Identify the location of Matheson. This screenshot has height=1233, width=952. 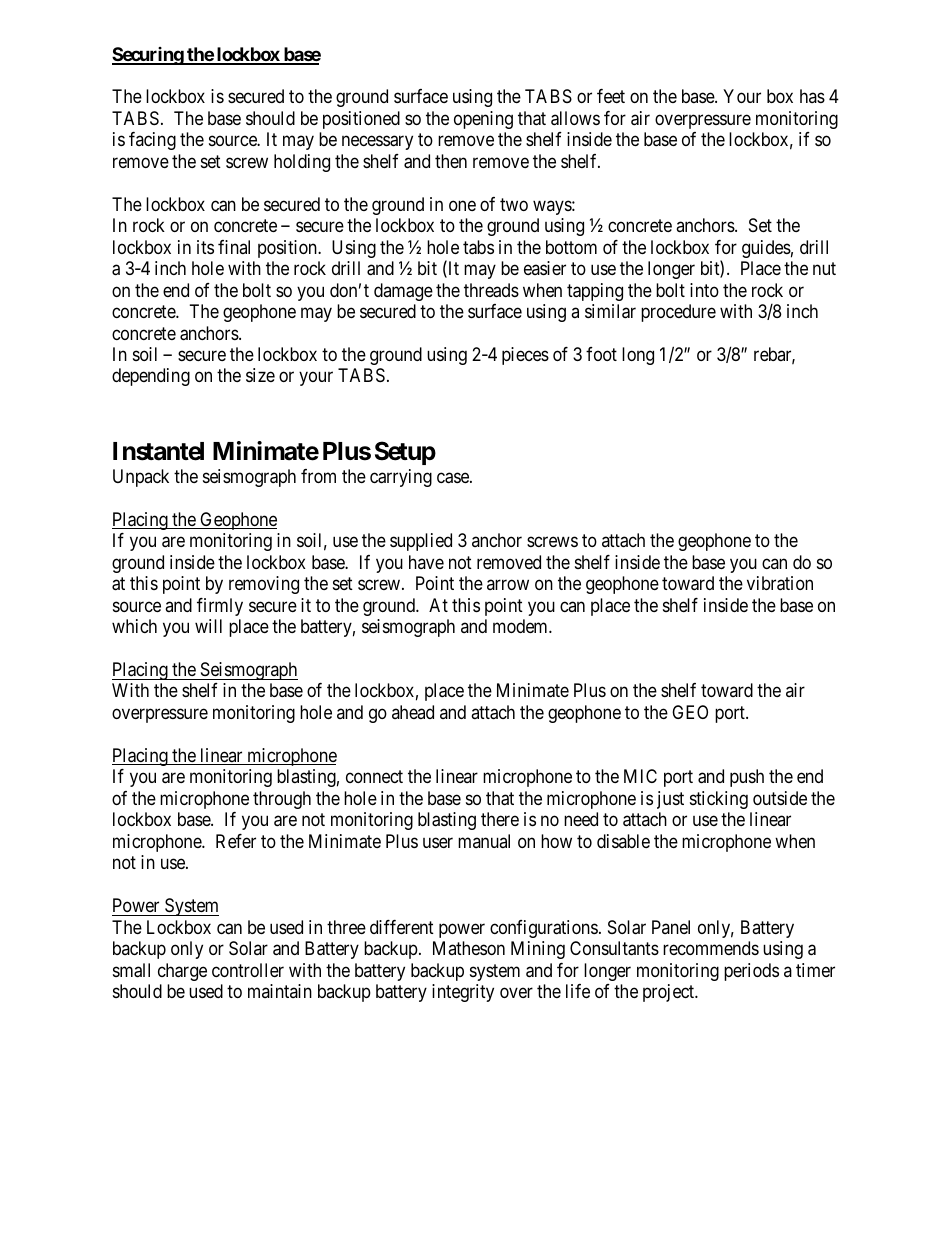
(469, 948).
